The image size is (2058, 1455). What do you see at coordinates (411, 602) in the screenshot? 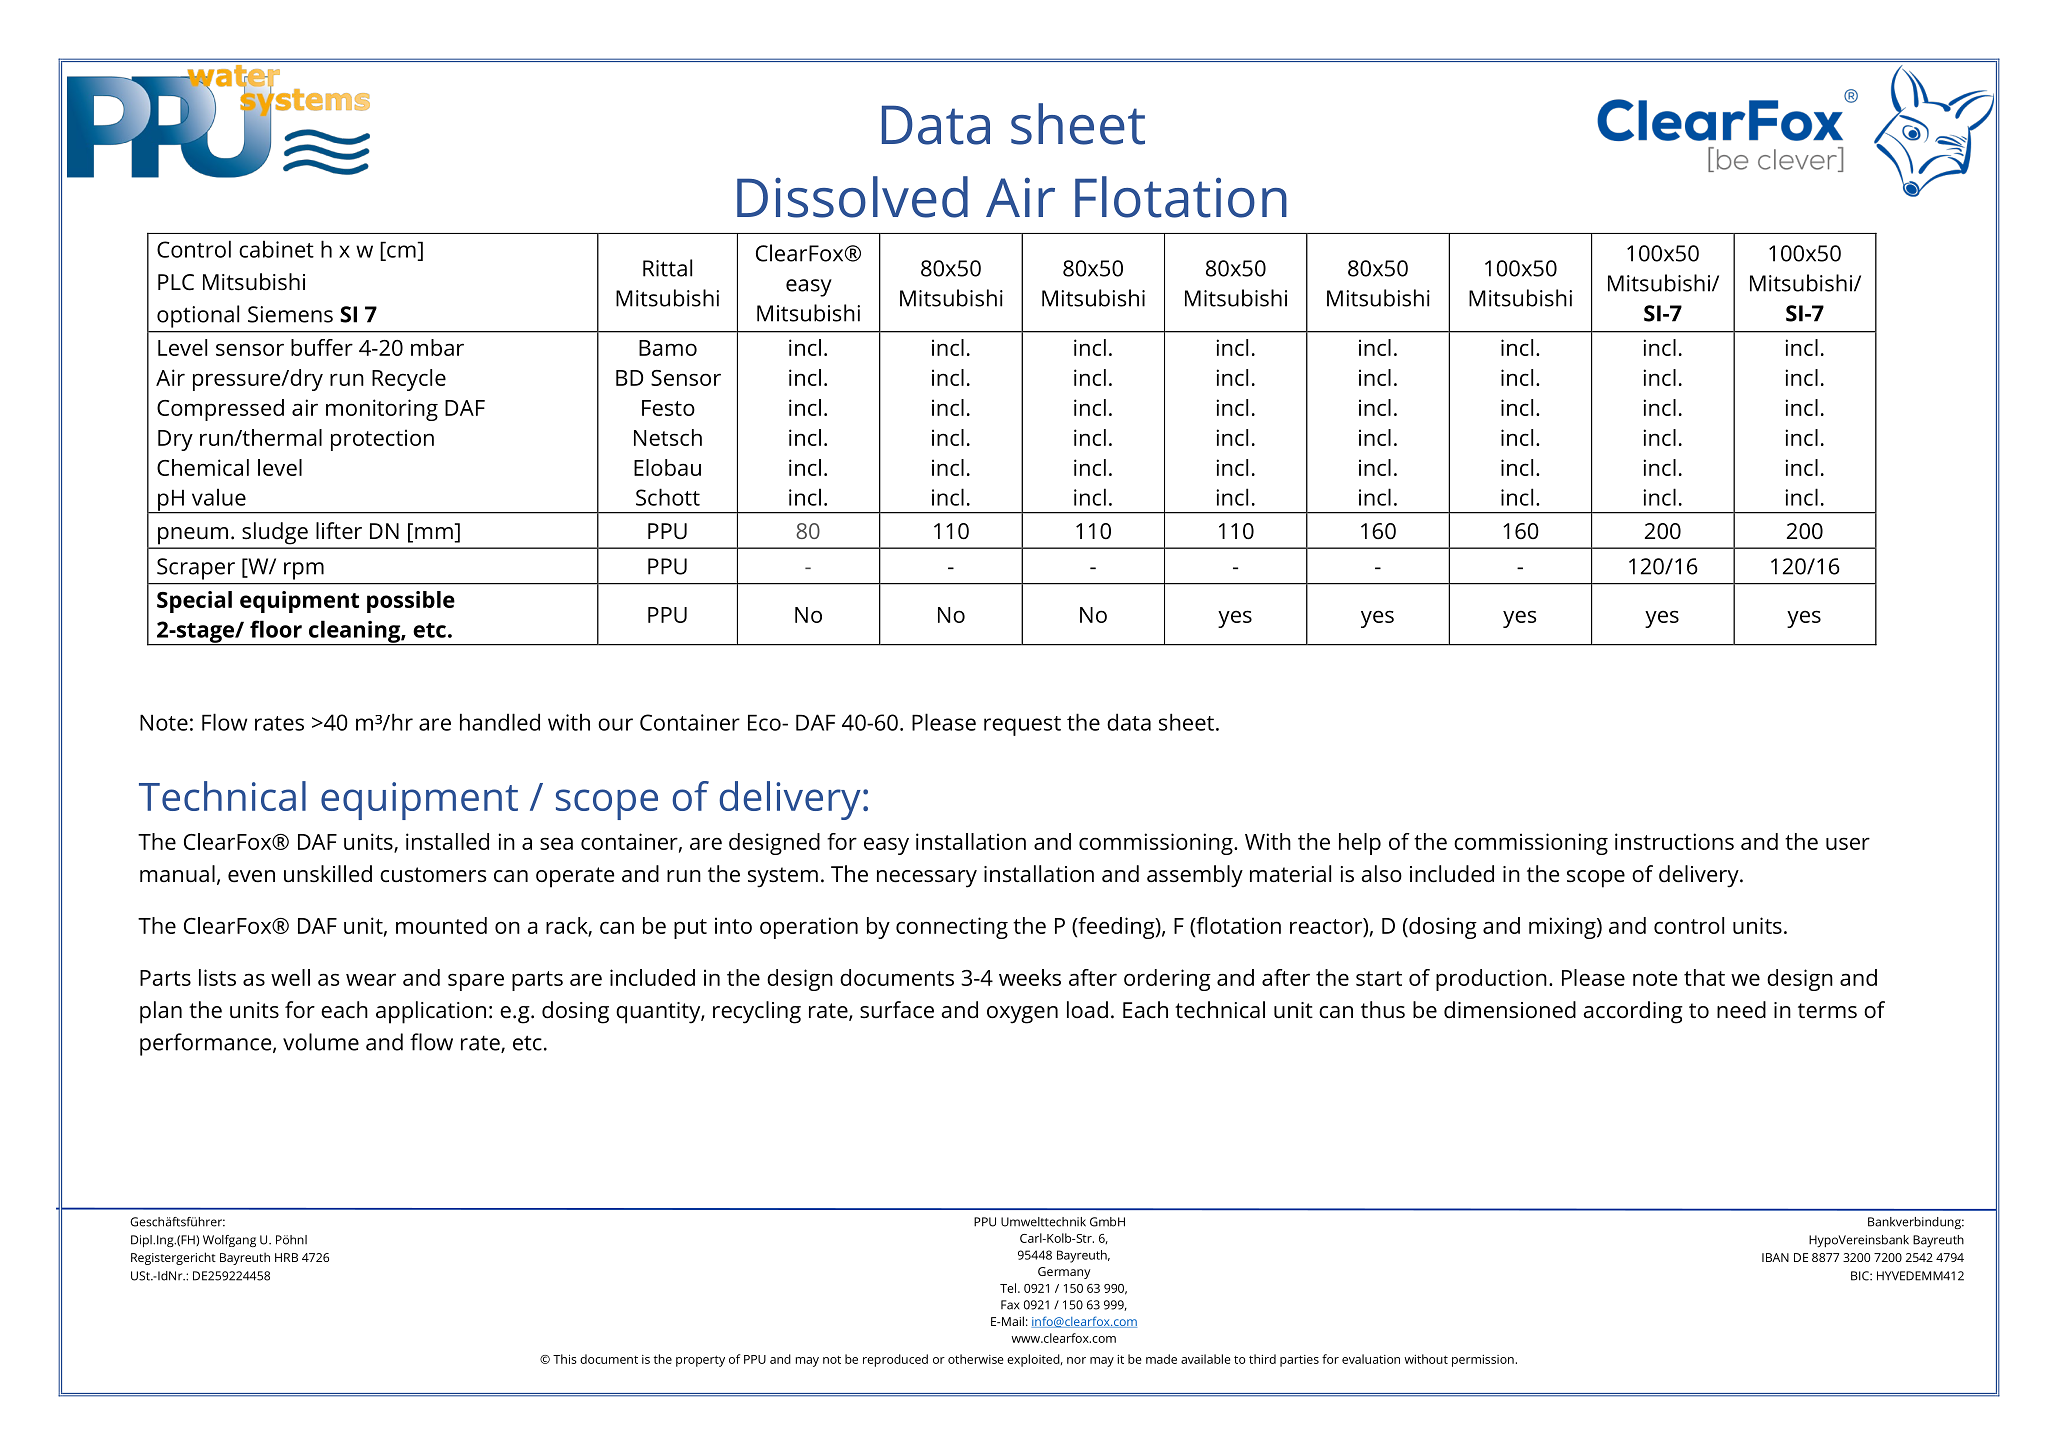
I see `possible` at bounding box center [411, 602].
